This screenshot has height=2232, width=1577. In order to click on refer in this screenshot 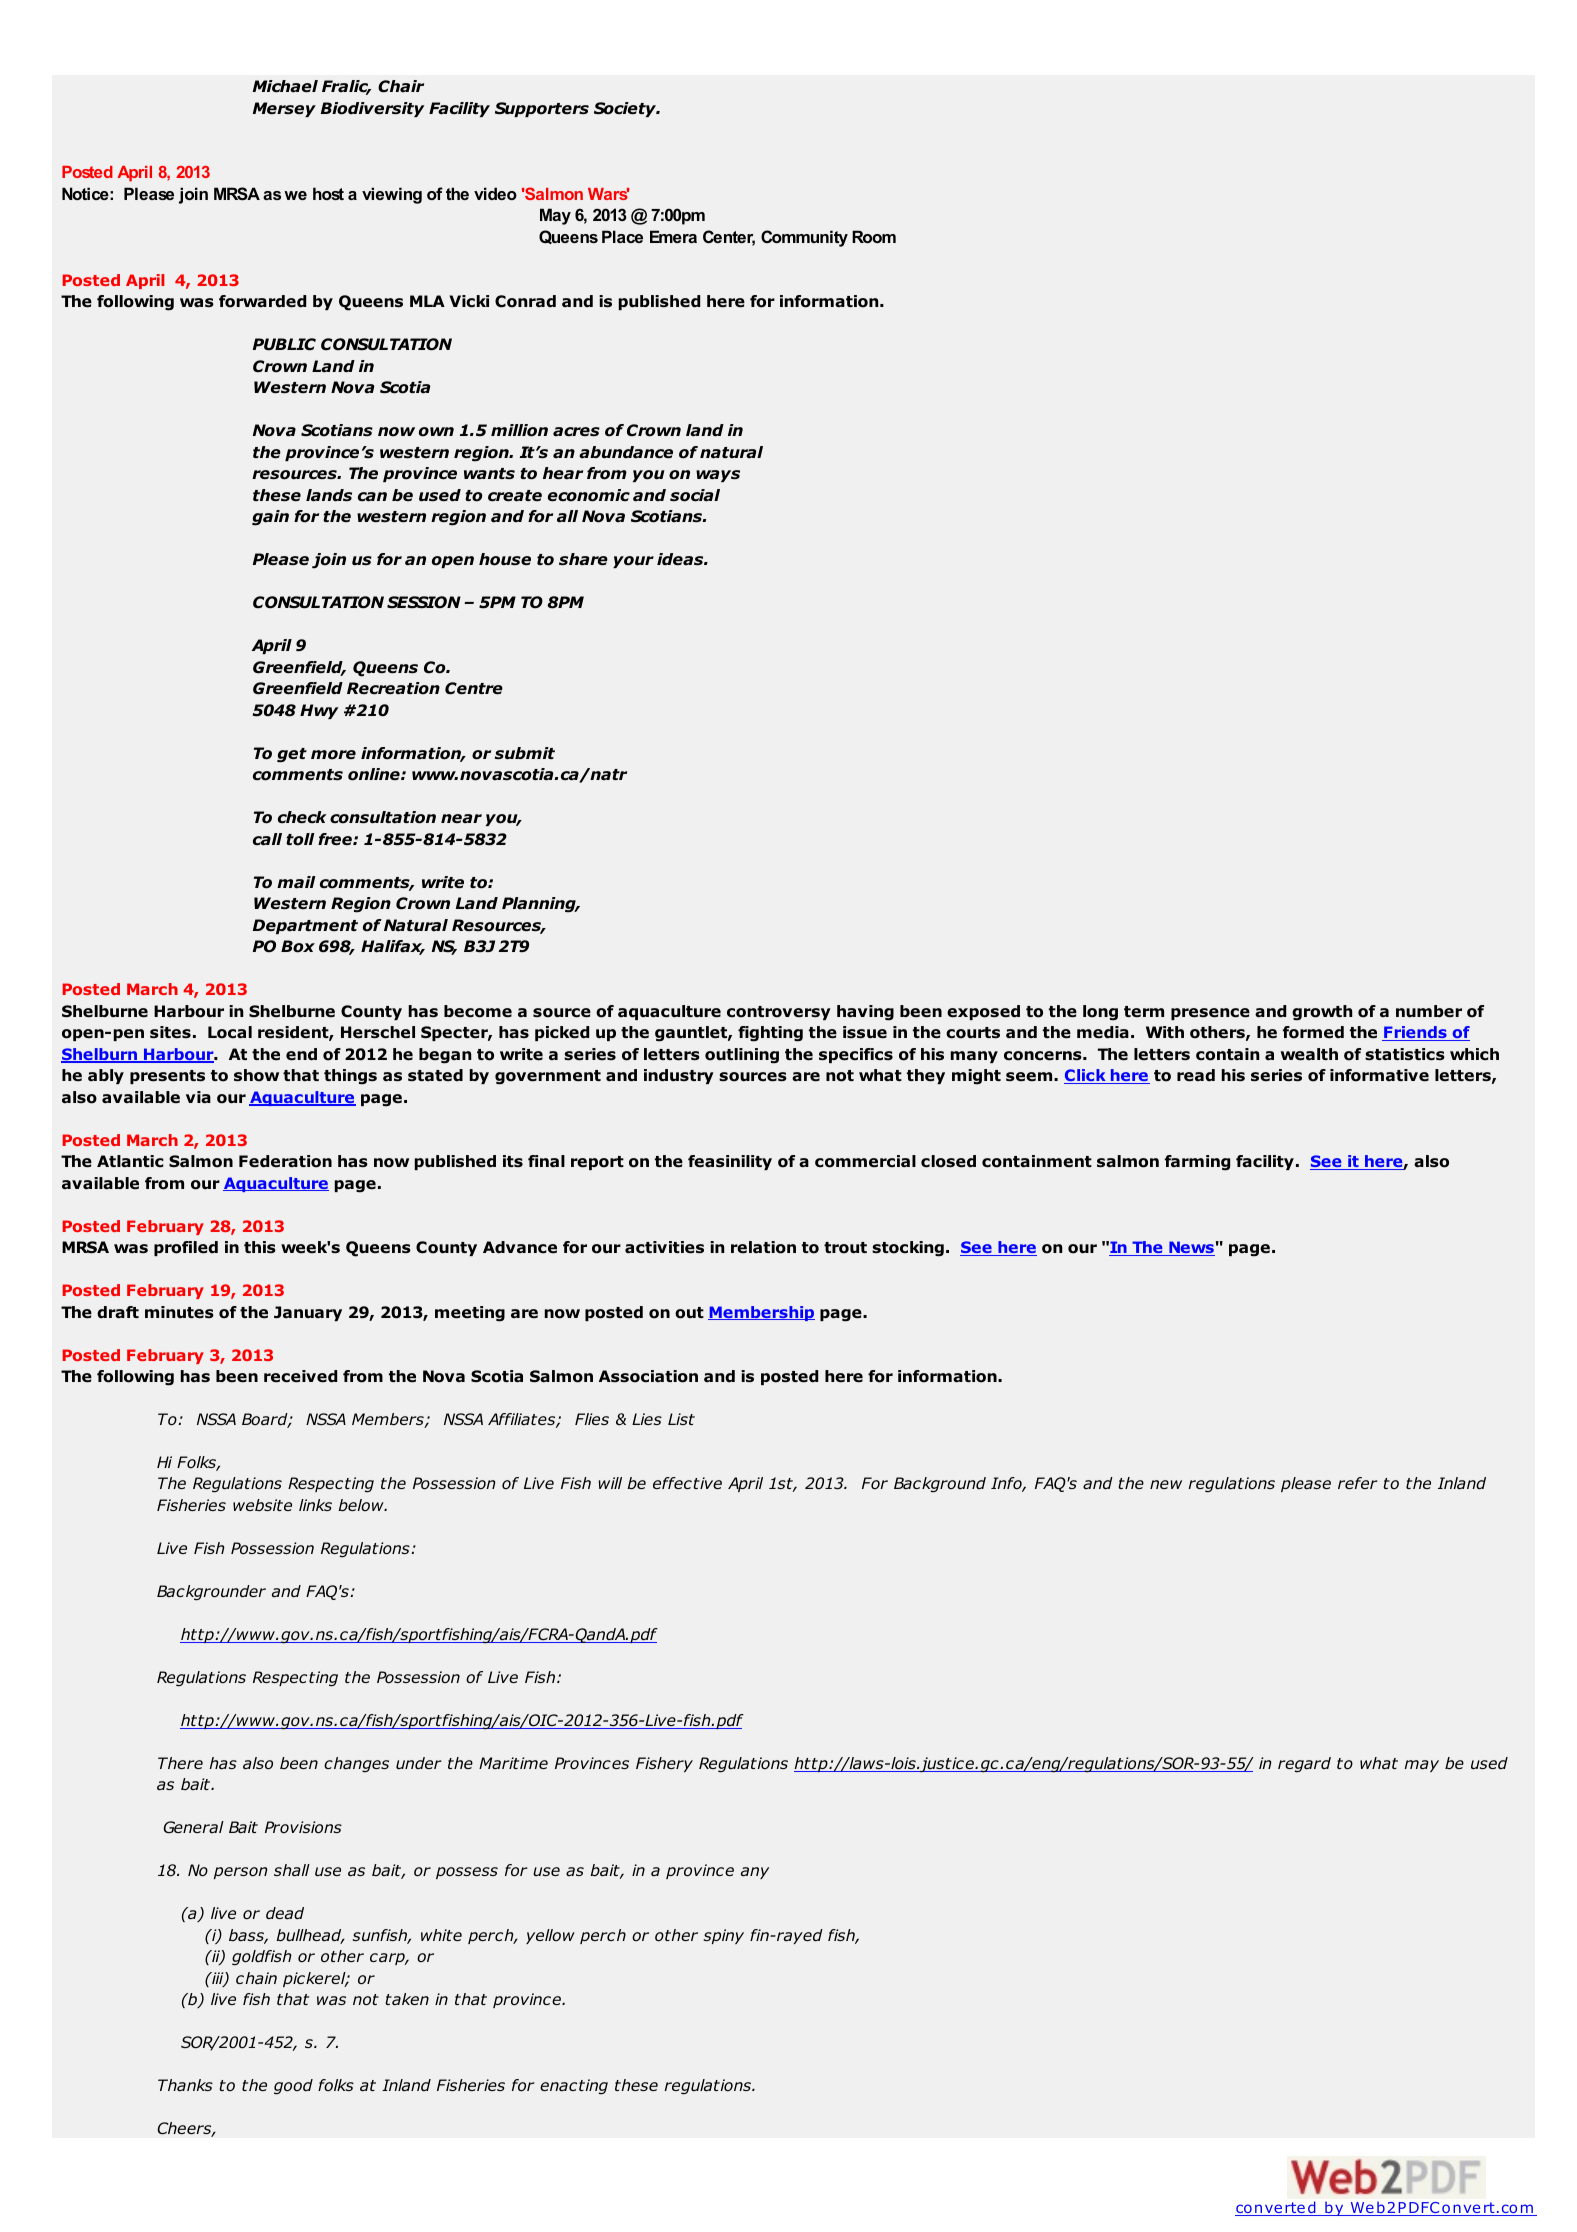, I will do `click(1357, 1483)`.
